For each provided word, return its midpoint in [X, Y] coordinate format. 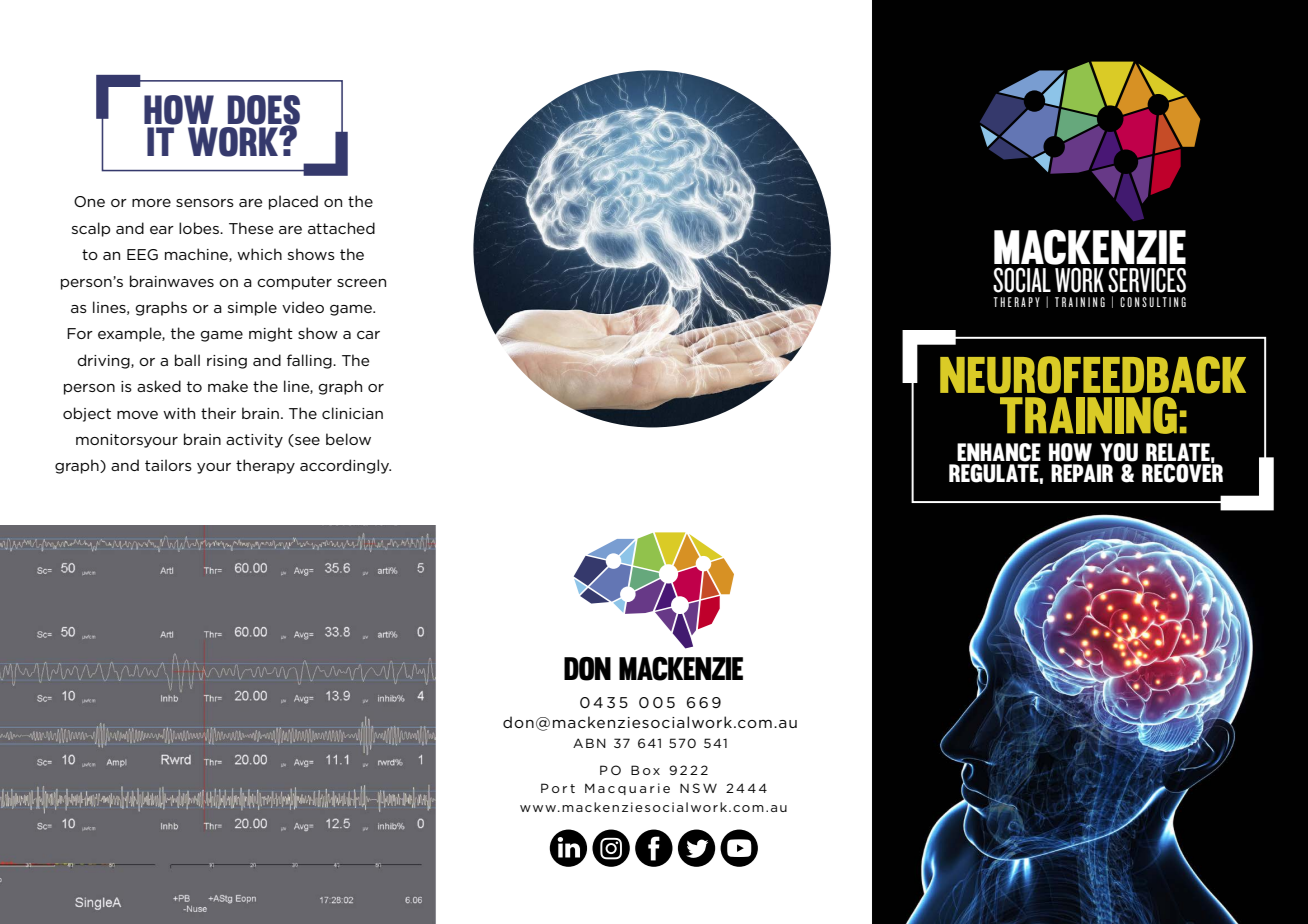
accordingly [345, 466]
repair [1082, 473]
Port [558, 788]
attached [341, 228]
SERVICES [1147, 280]
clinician [352, 413]
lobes [200, 228]
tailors [168, 465]
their [218, 413]
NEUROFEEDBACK [1093, 375]
